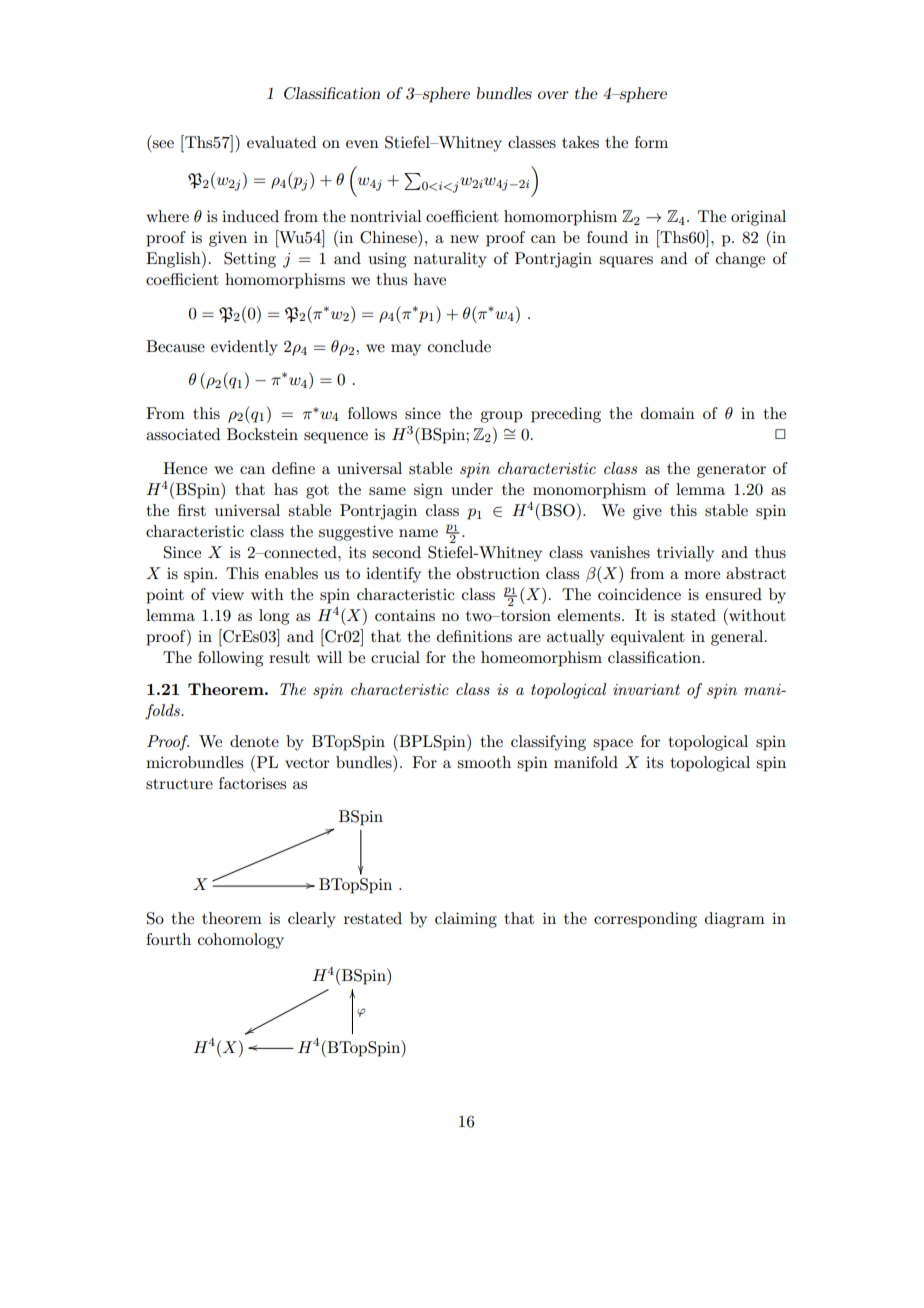  Describe the element at coordinates (553, 95) in the page. I see `over` at that location.
